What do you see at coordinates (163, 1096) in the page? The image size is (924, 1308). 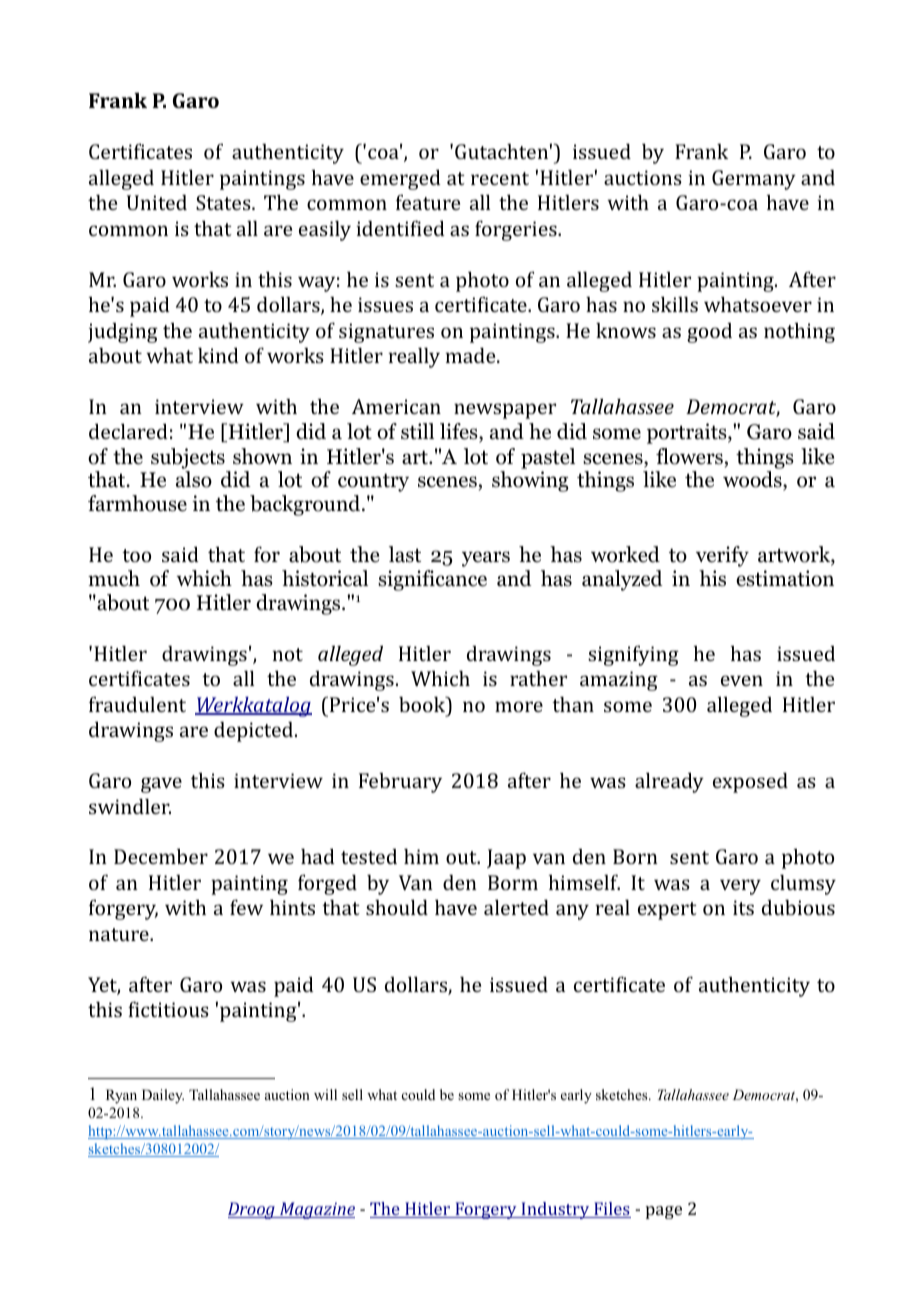 I see `Dailey` at bounding box center [163, 1096].
